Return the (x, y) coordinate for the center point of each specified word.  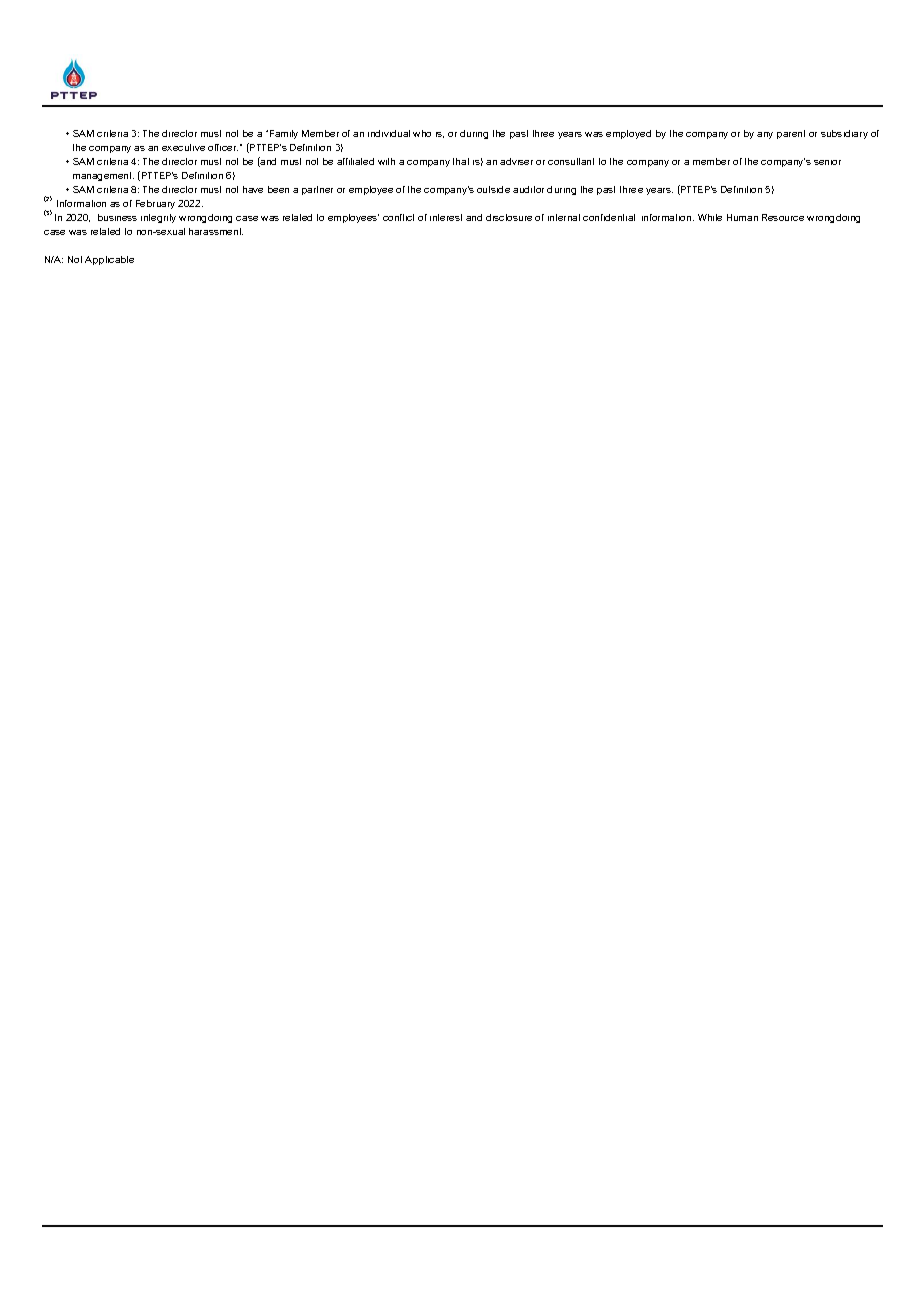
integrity (158, 218)
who (422, 133)
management (103, 176)
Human (742, 217)
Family (284, 134)
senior (827, 162)
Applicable (109, 260)
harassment (216, 231)
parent (791, 134)
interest (446, 217)
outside (493, 189)
